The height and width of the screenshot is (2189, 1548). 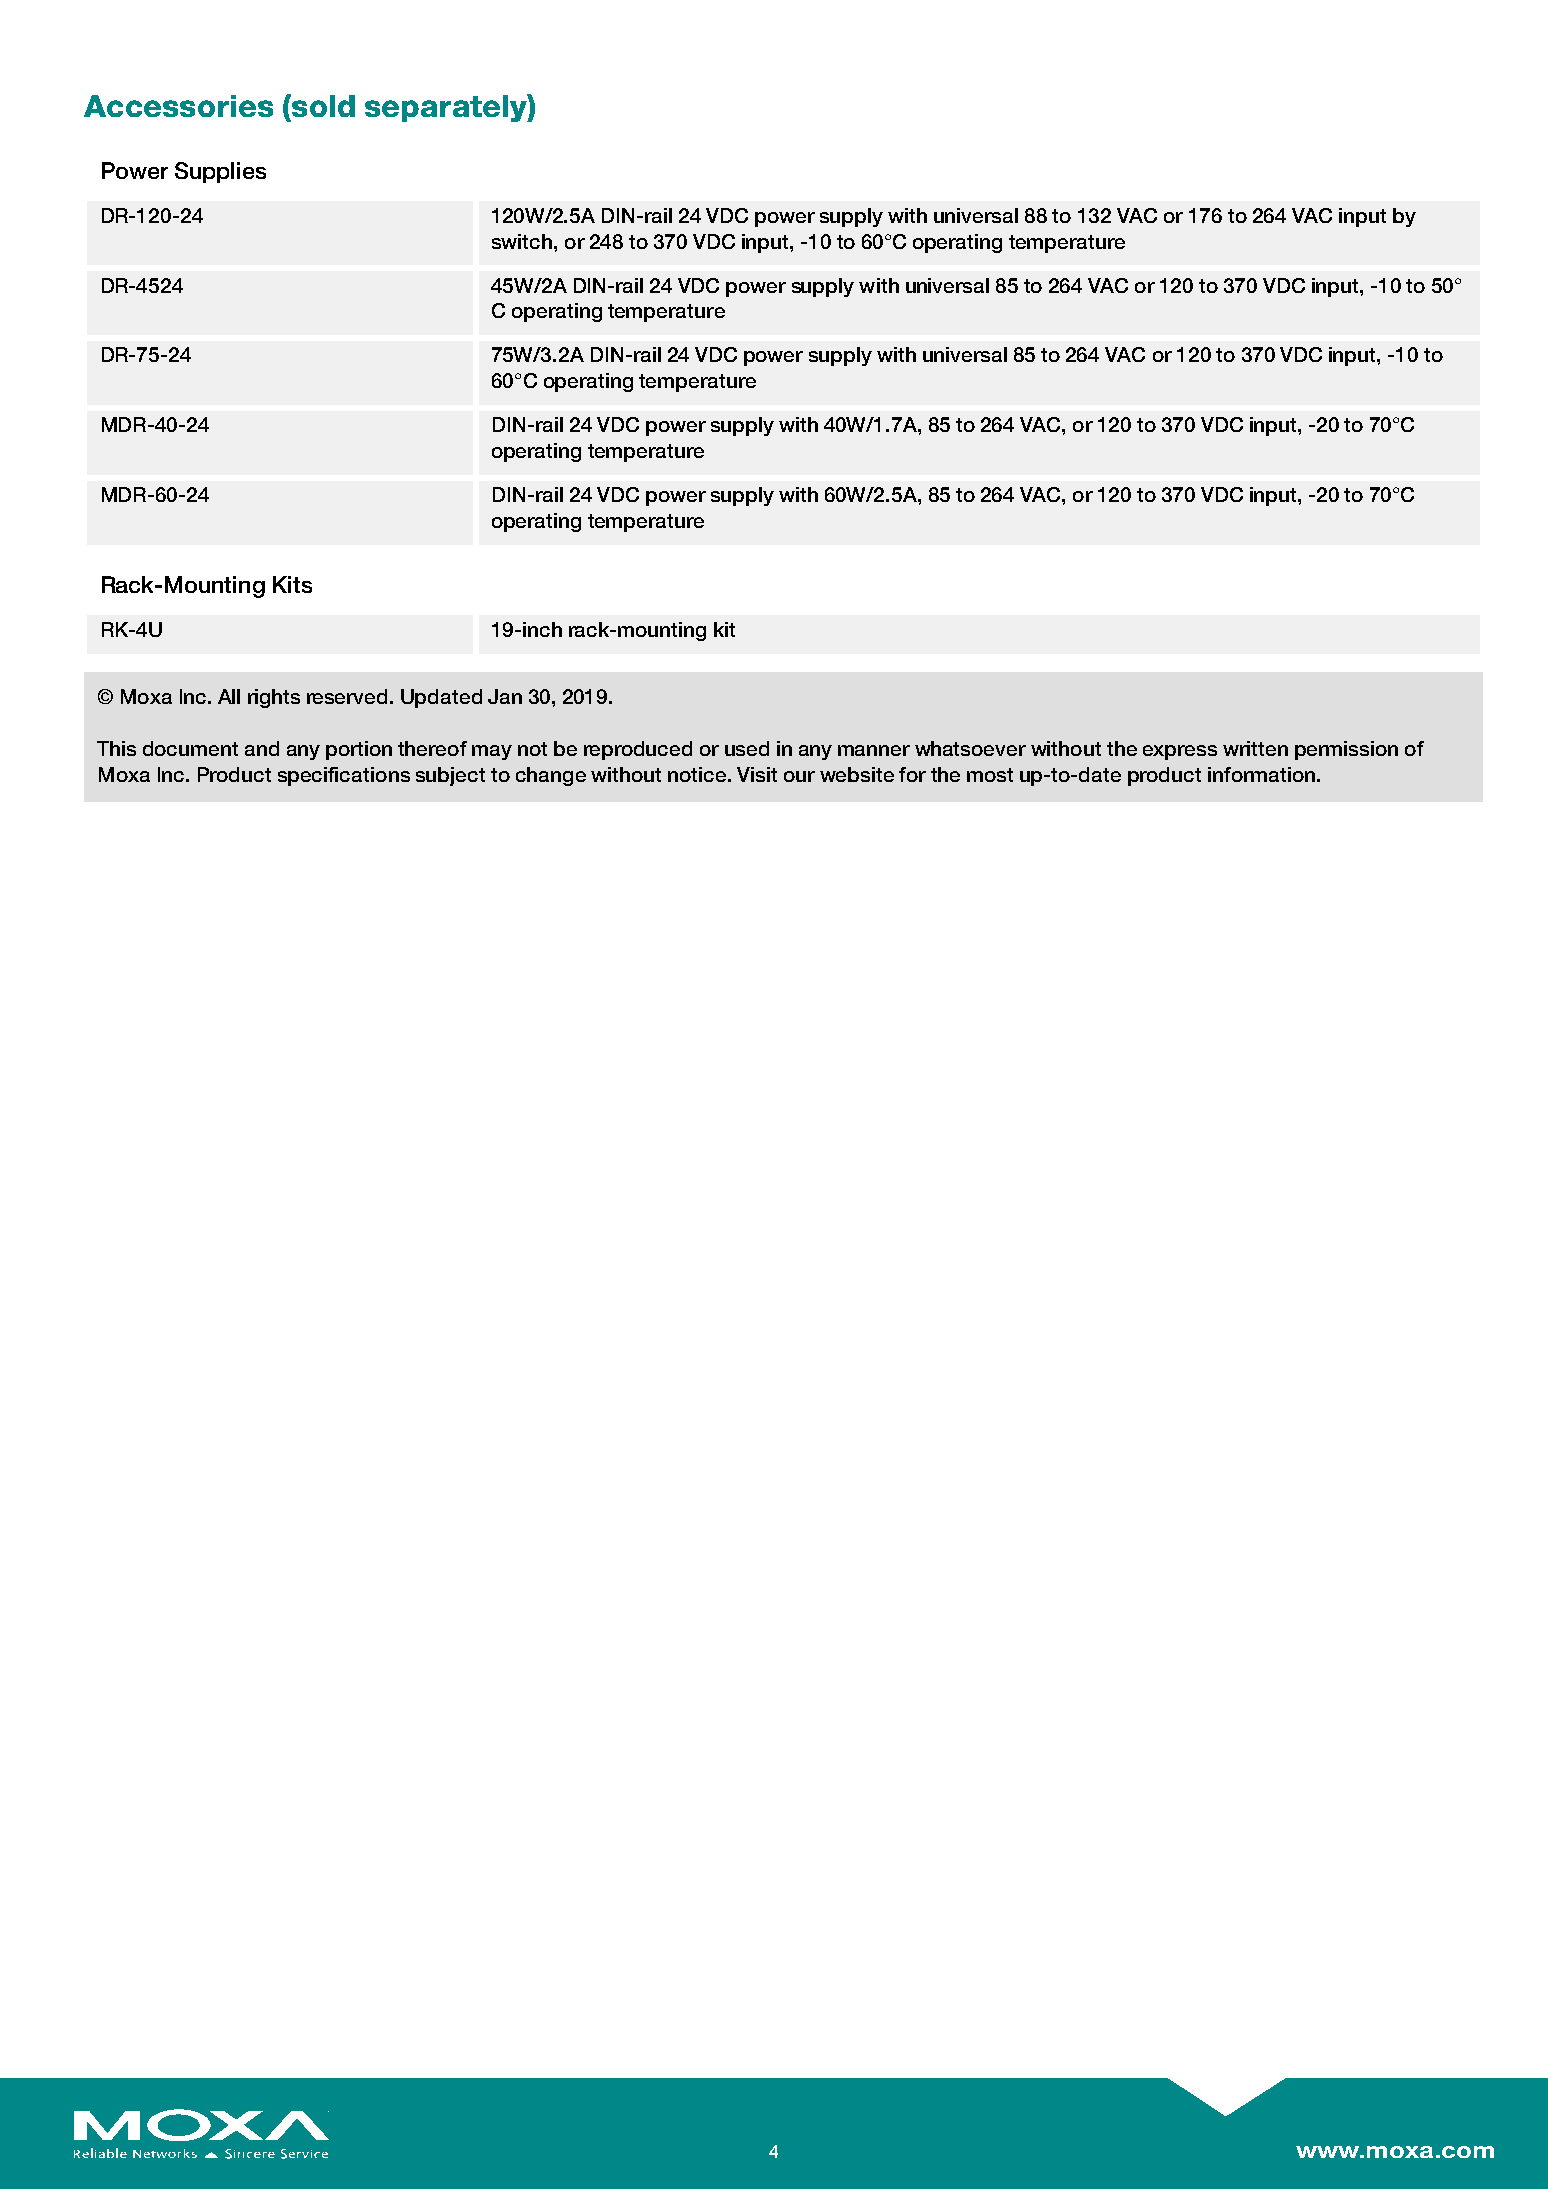 I want to click on Supplies, so click(x=220, y=172).
